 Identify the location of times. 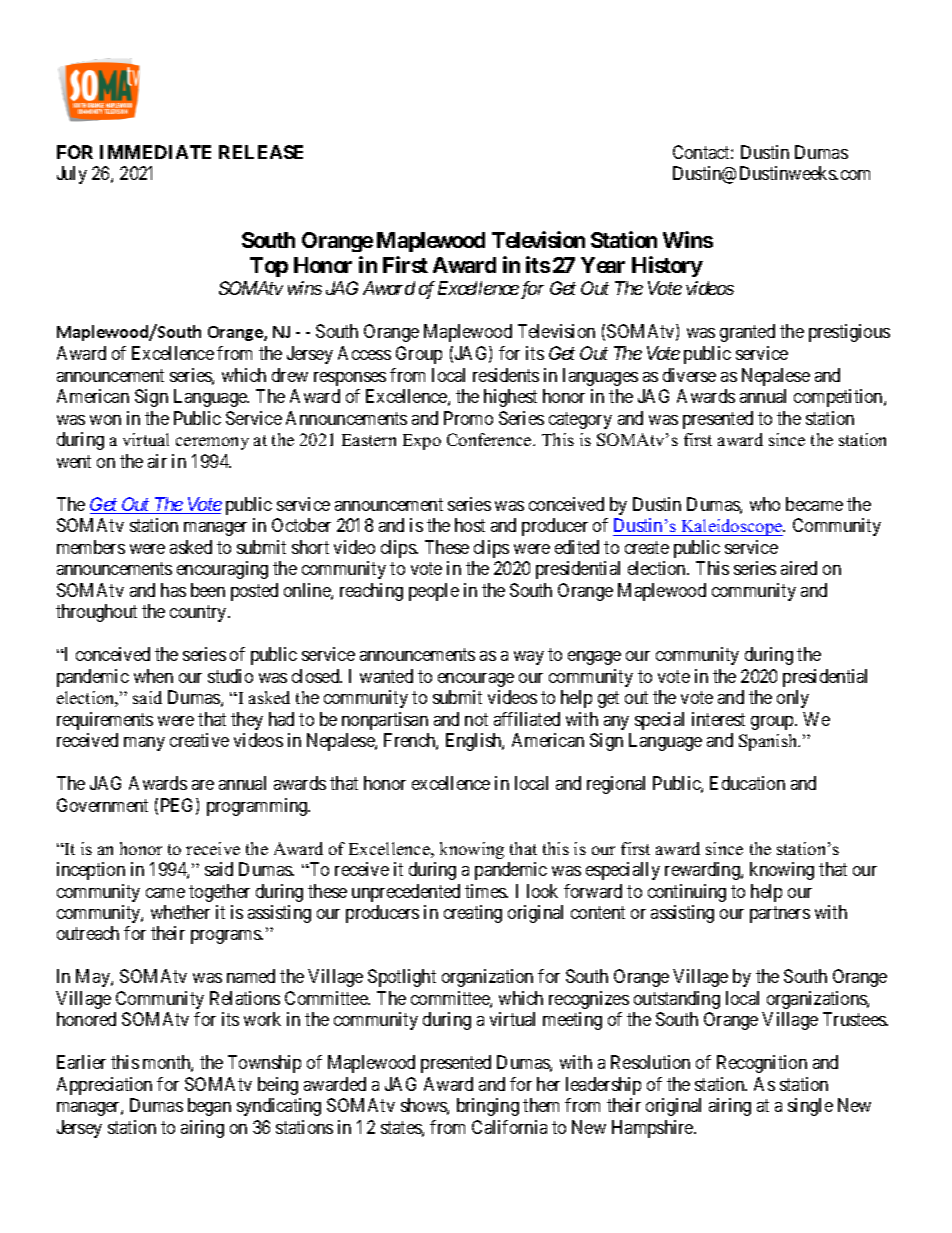
(486, 891).
